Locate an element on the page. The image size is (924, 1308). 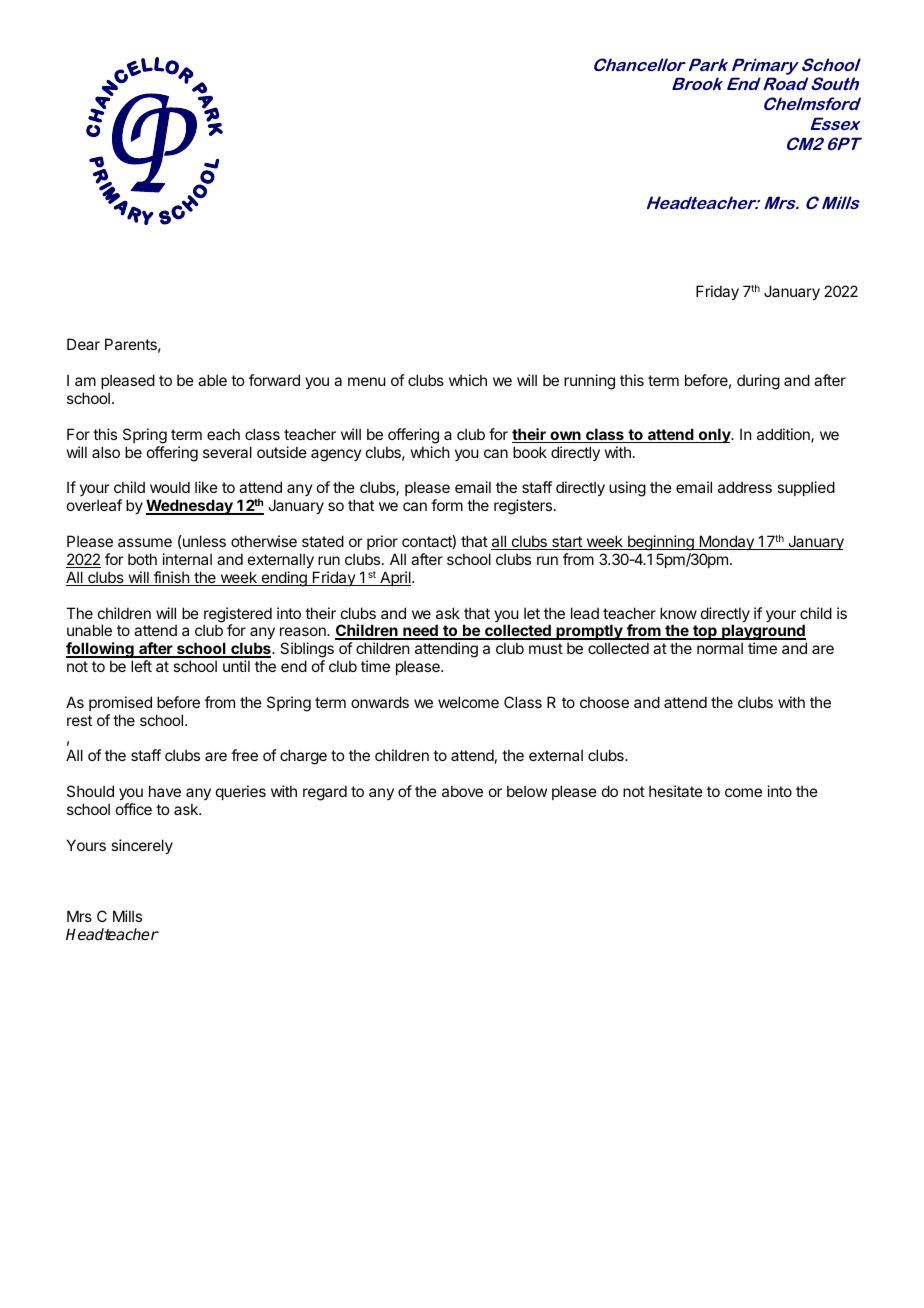
during is located at coordinates (758, 382).
